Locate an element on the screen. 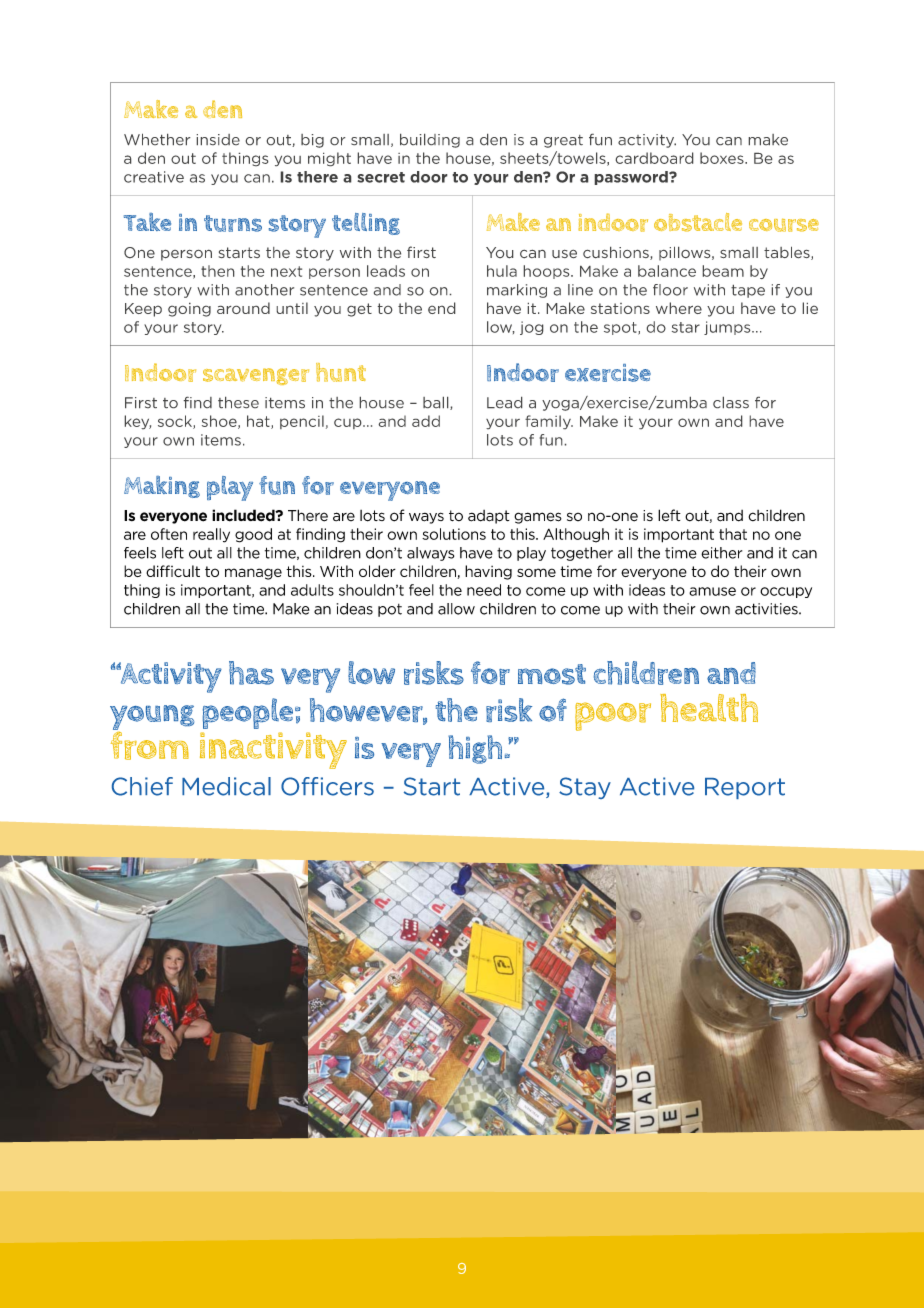 Image resolution: width=924 pixels, height=1308 pixels. boxes is located at coordinates (723, 158).
